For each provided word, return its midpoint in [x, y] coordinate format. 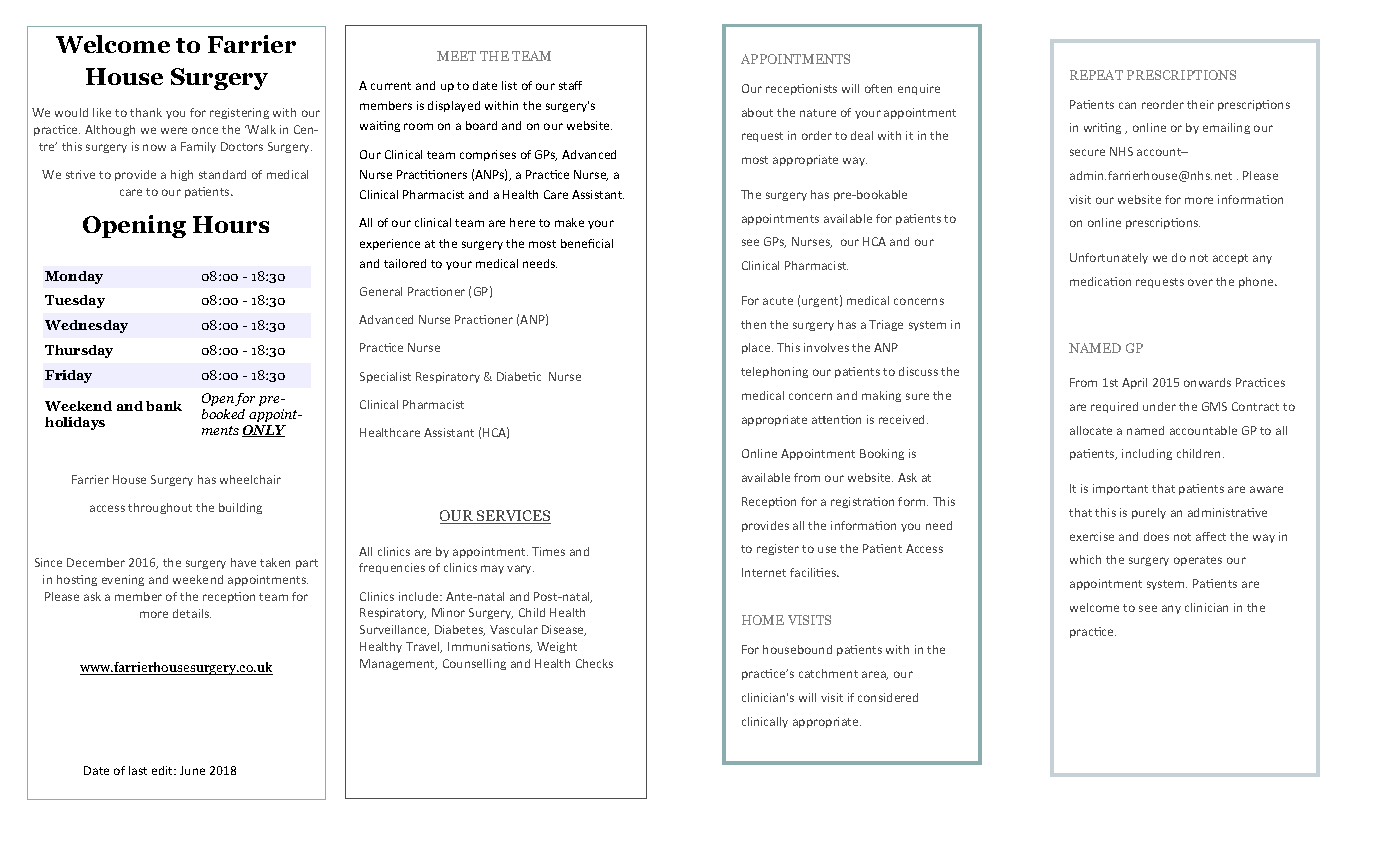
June [192, 770]
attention [836, 419]
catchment [828, 673]
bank [164, 406]
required [1114, 407]
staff [570, 85]
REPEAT [1096, 75]
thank [146, 112]
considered [888, 697]
